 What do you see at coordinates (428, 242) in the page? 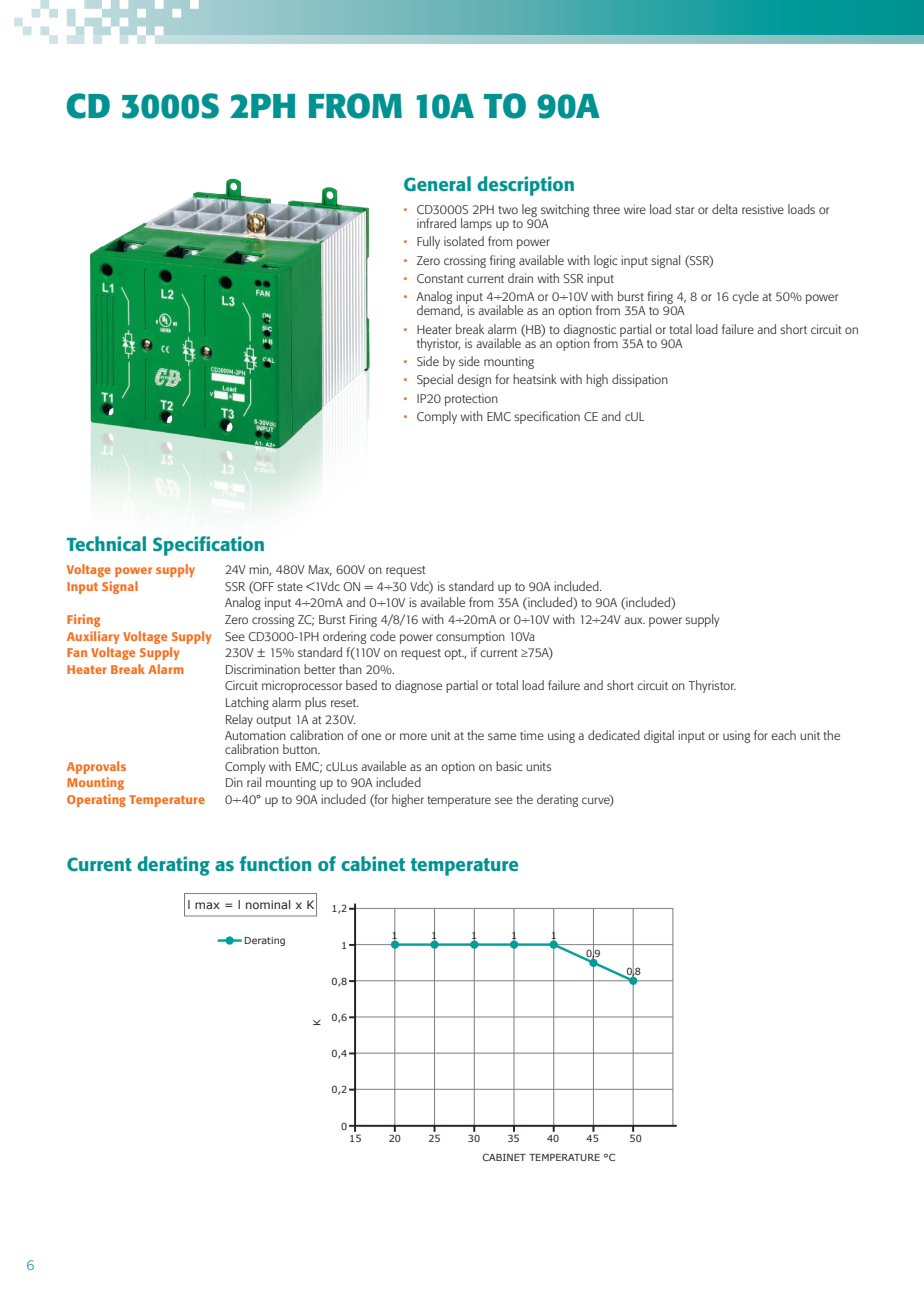
I see `Fully` at bounding box center [428, 242].
